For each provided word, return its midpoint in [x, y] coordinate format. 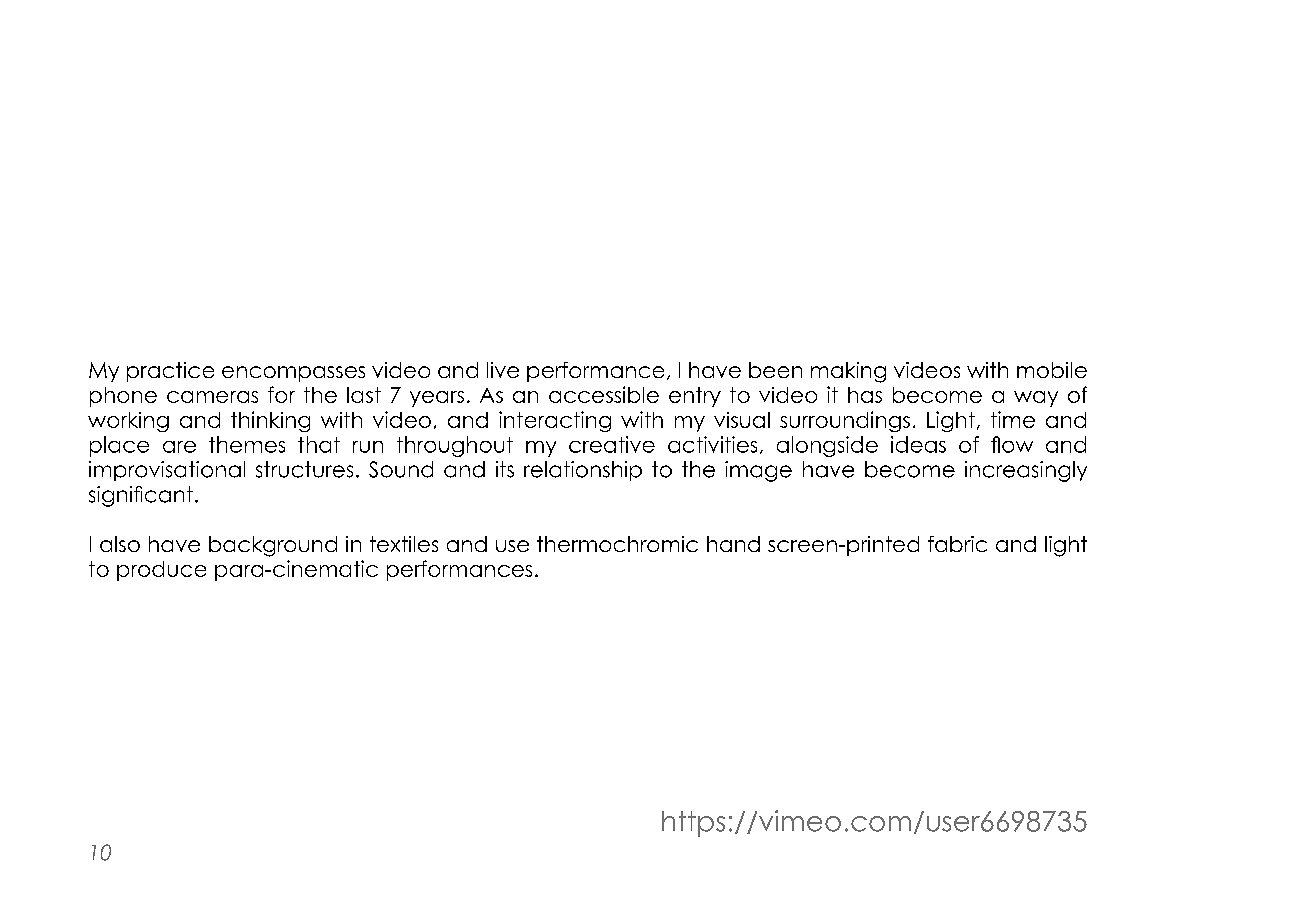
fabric [957, 544]
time [1013, 419]
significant [141, 496]
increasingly [1026, 471]
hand [733, 544]
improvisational [167, 471]
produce [161, 571]
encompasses [293, 374]
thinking [270, 421]
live [503, 370]
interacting [555, 421]
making [848, 372]
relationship [583, 471]
